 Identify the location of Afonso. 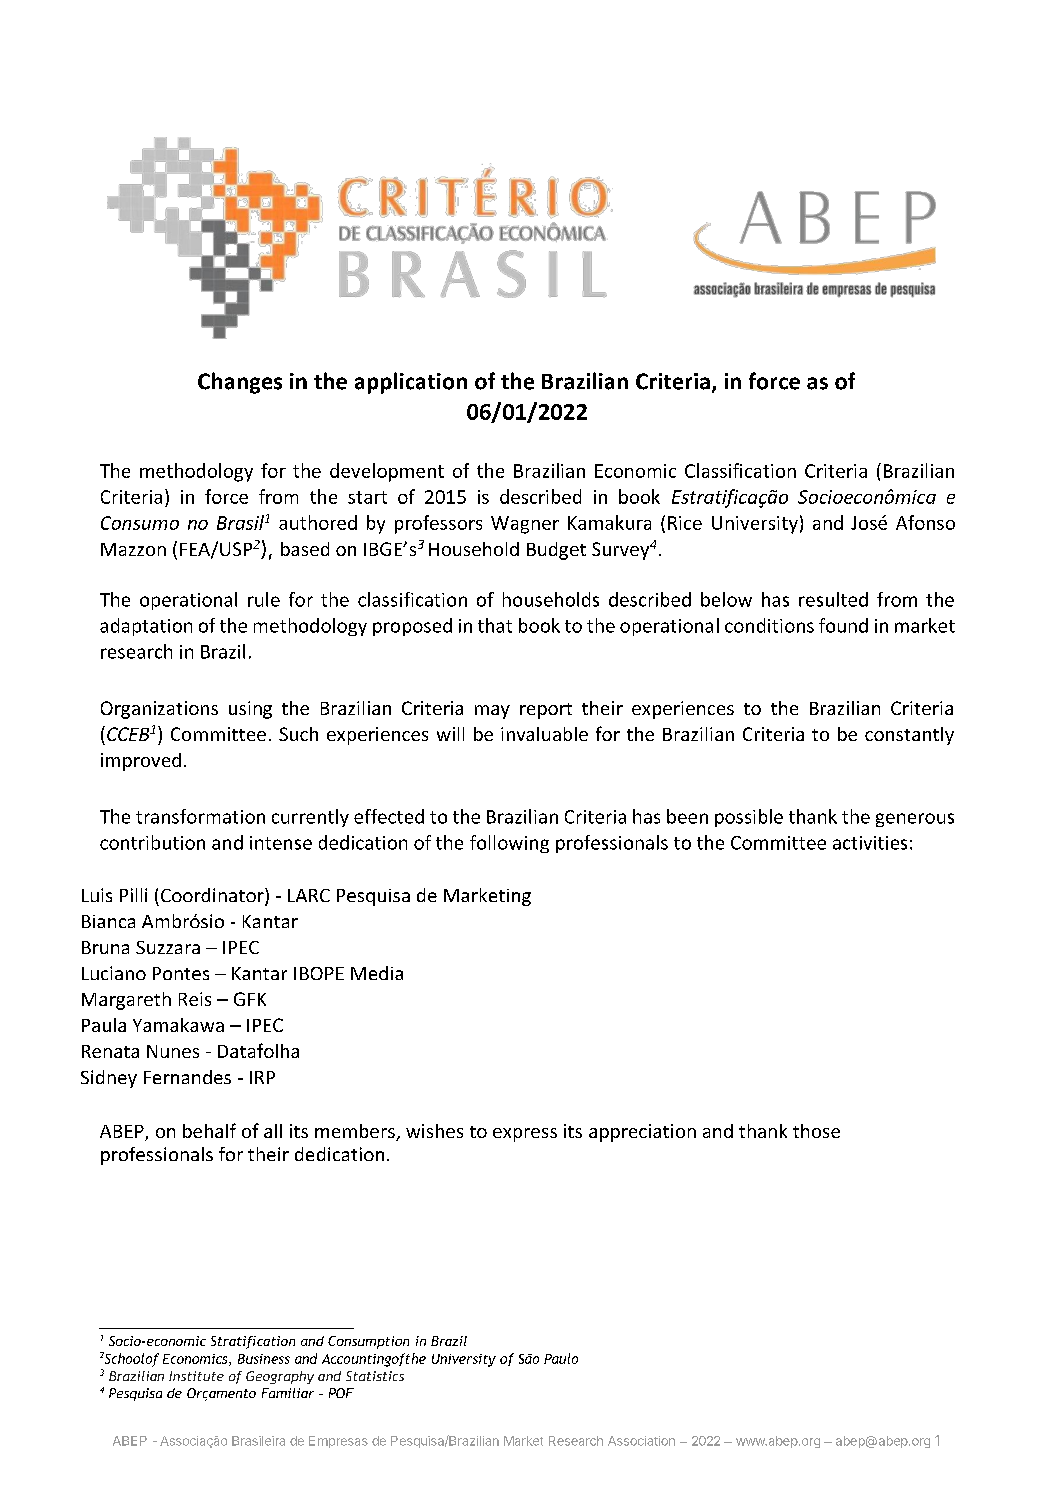
(925, 522).
